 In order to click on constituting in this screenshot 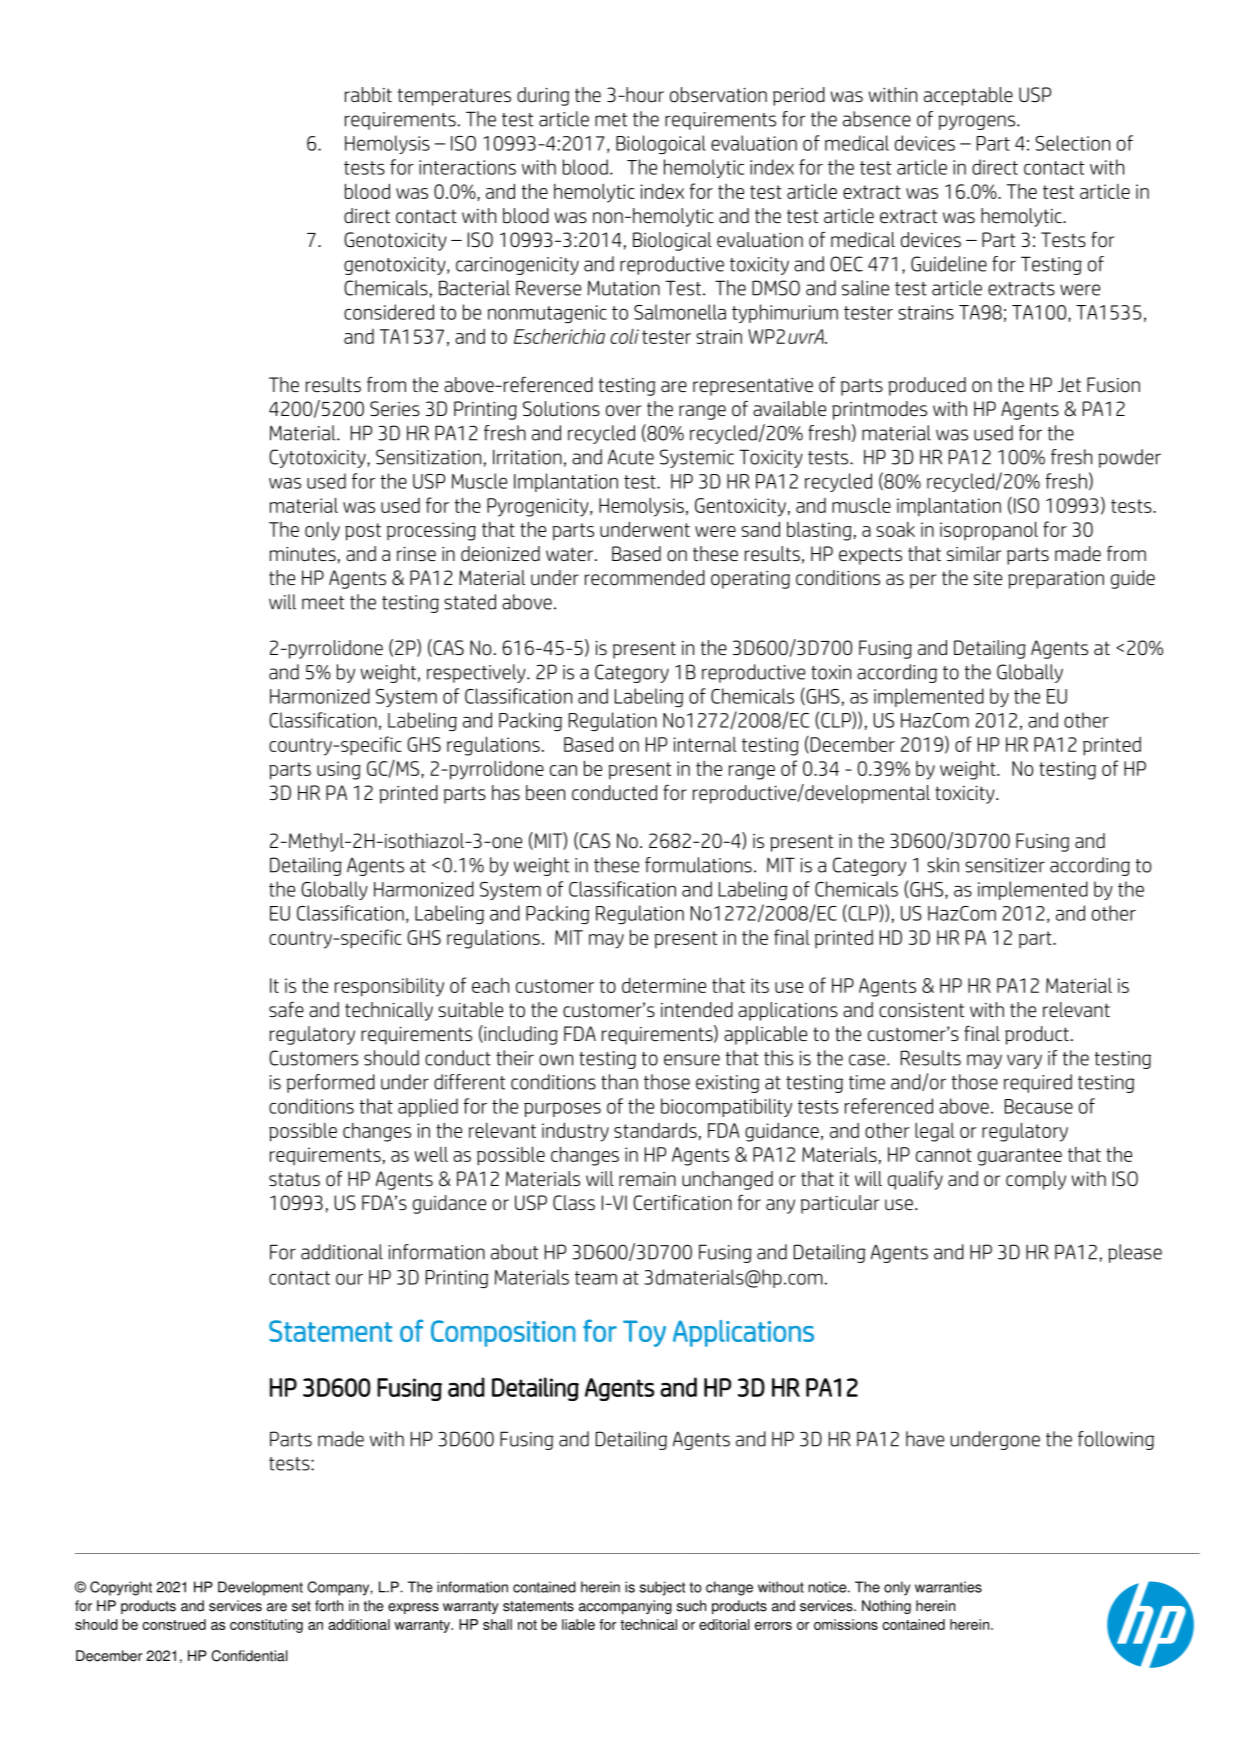, I will do `click(266, 1626)`.
